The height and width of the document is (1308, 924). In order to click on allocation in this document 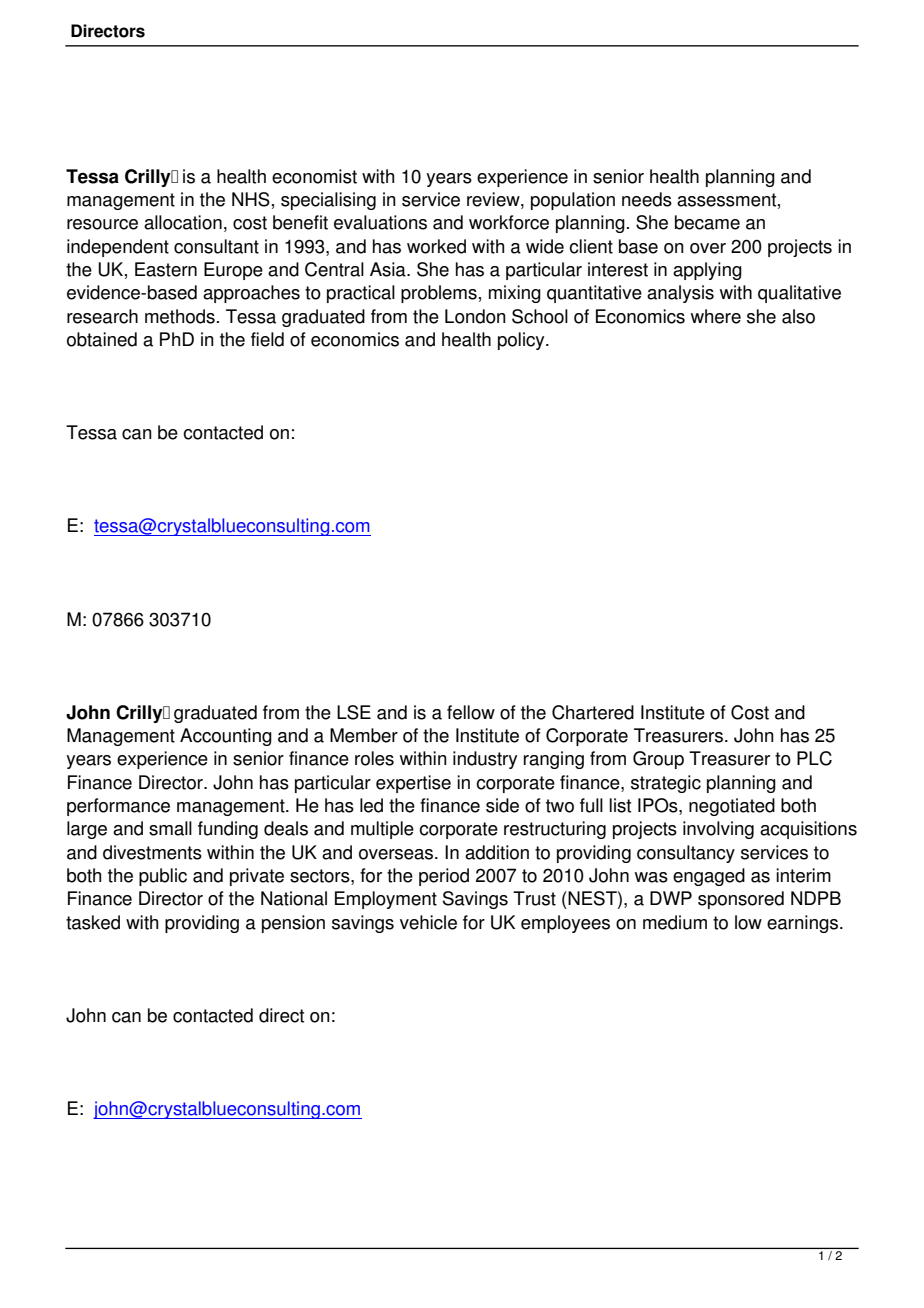, I will do `click(183, 222)`.
